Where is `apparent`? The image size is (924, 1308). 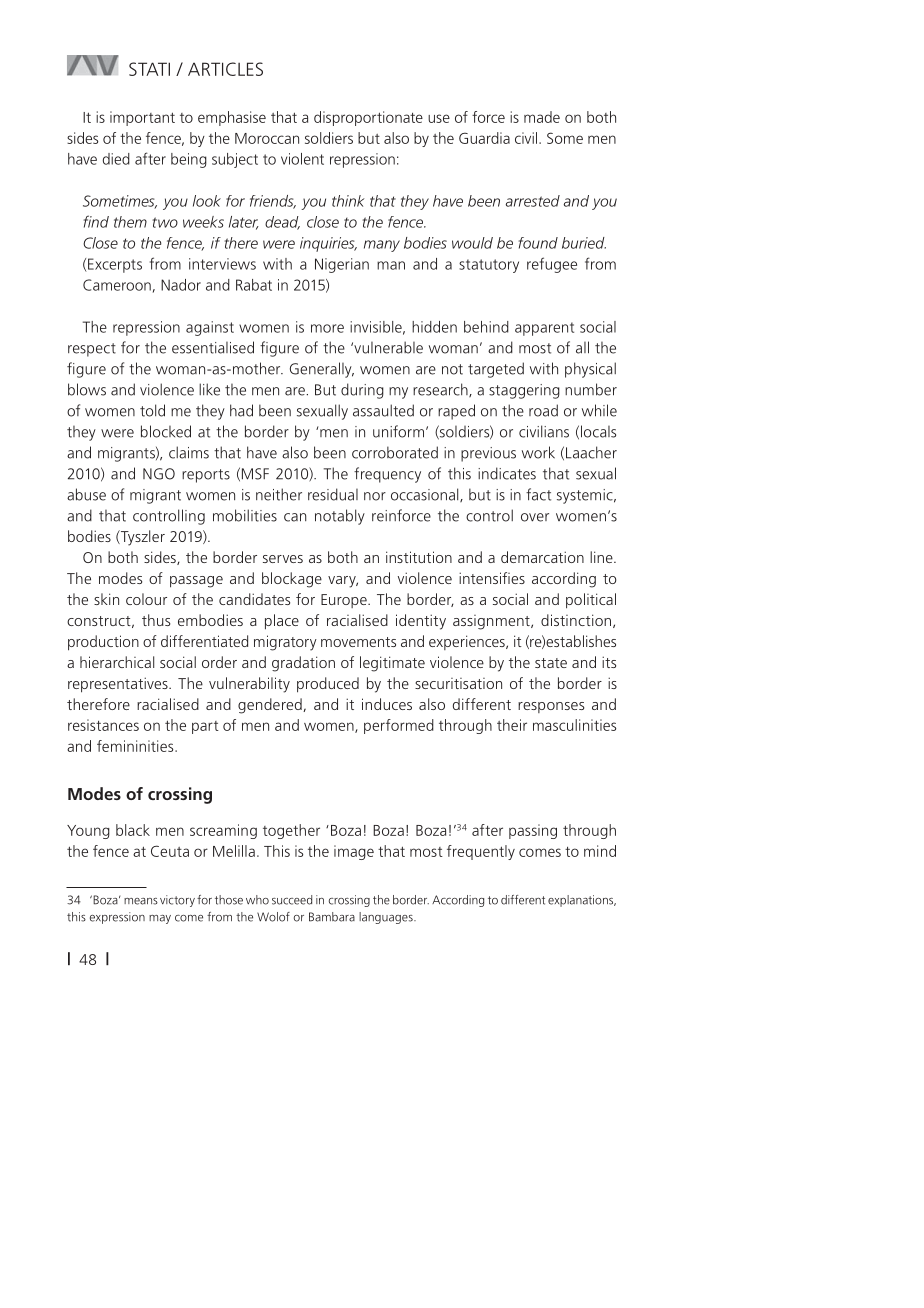 apparent is located at coordinates (544, 329).
